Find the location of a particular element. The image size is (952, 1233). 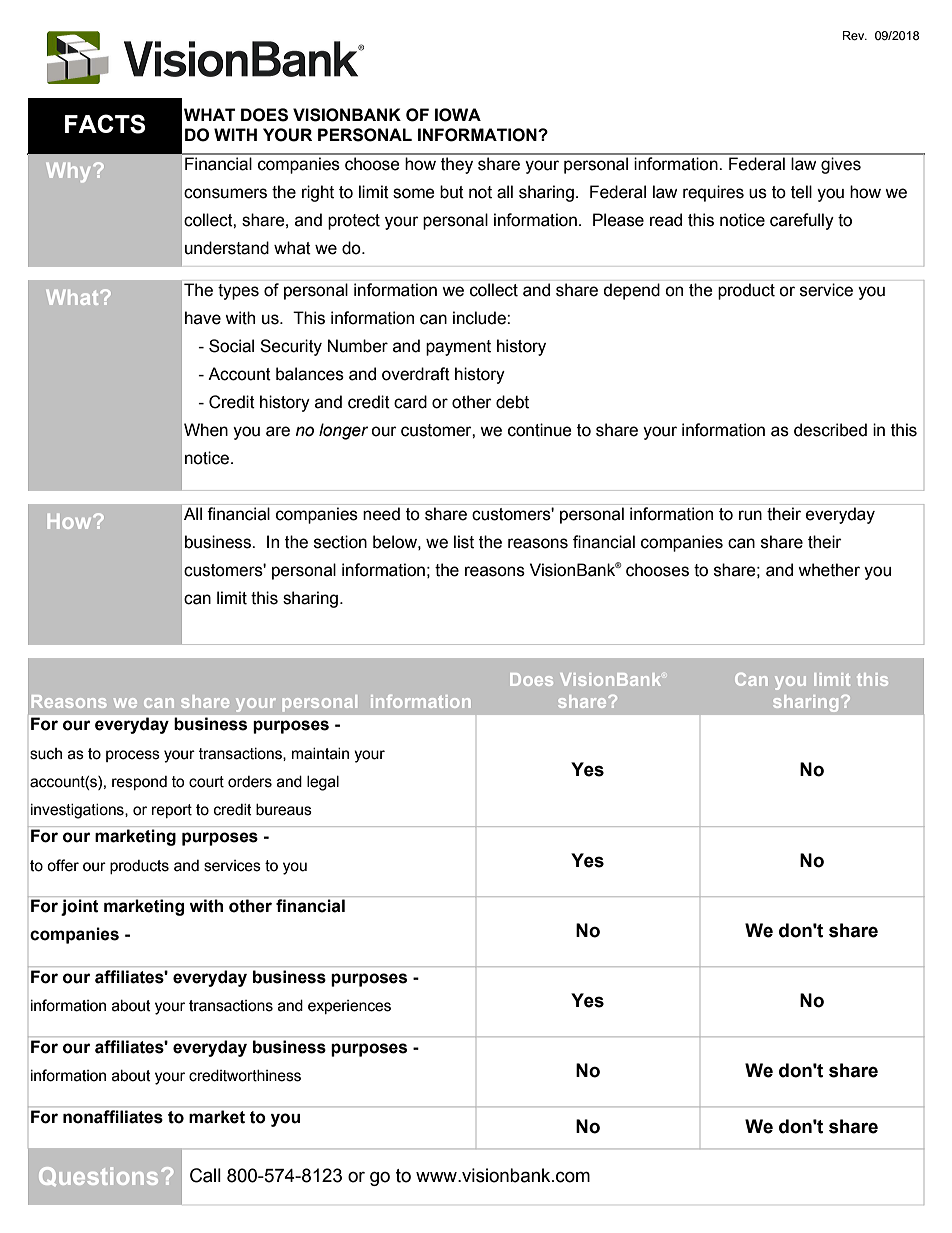

Questions is located at coordinates (98, 1176).
